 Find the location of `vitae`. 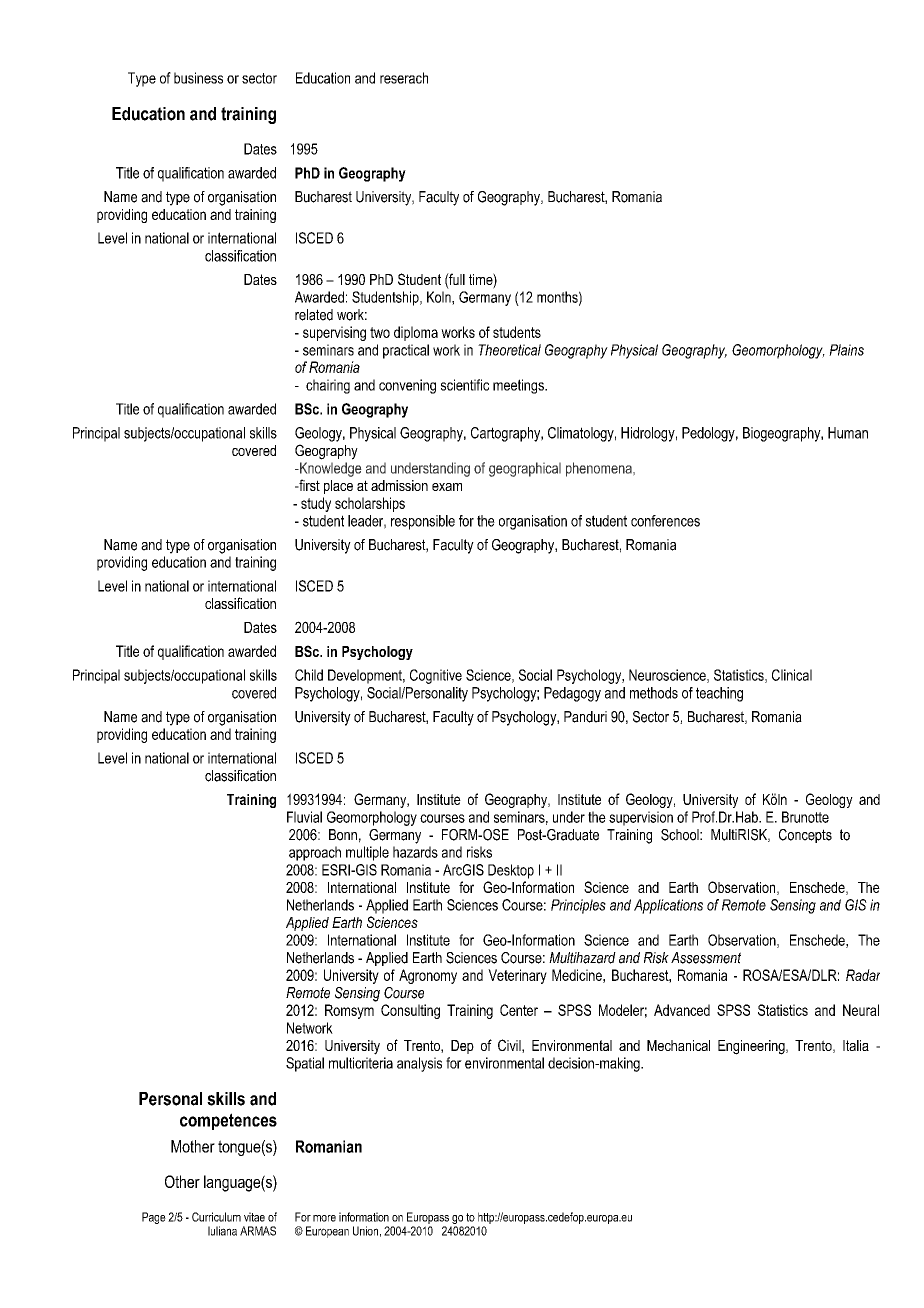

vitae is located at coordinates (254, 1217).
